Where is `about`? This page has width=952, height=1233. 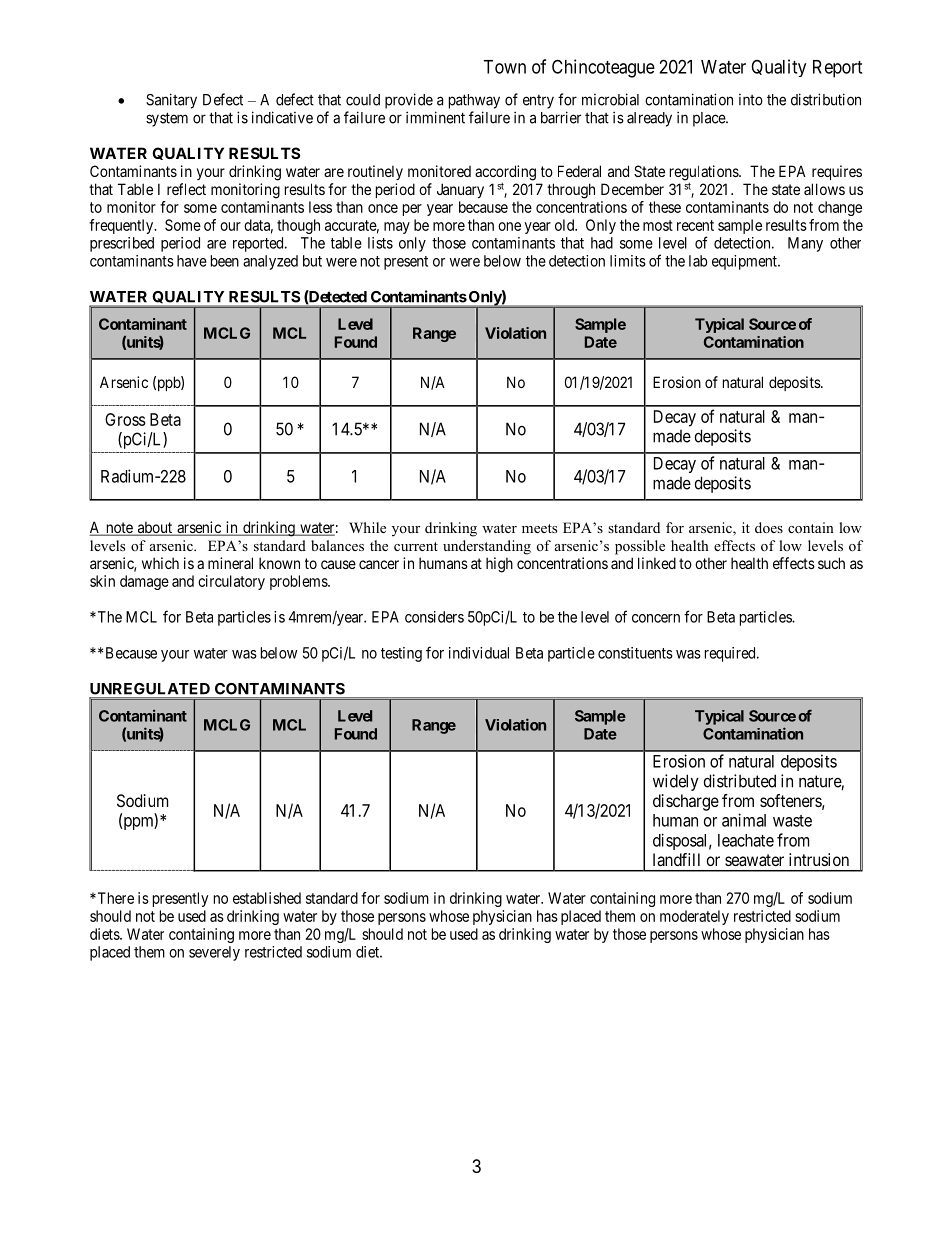 about is located at coordinates (154, 528).
